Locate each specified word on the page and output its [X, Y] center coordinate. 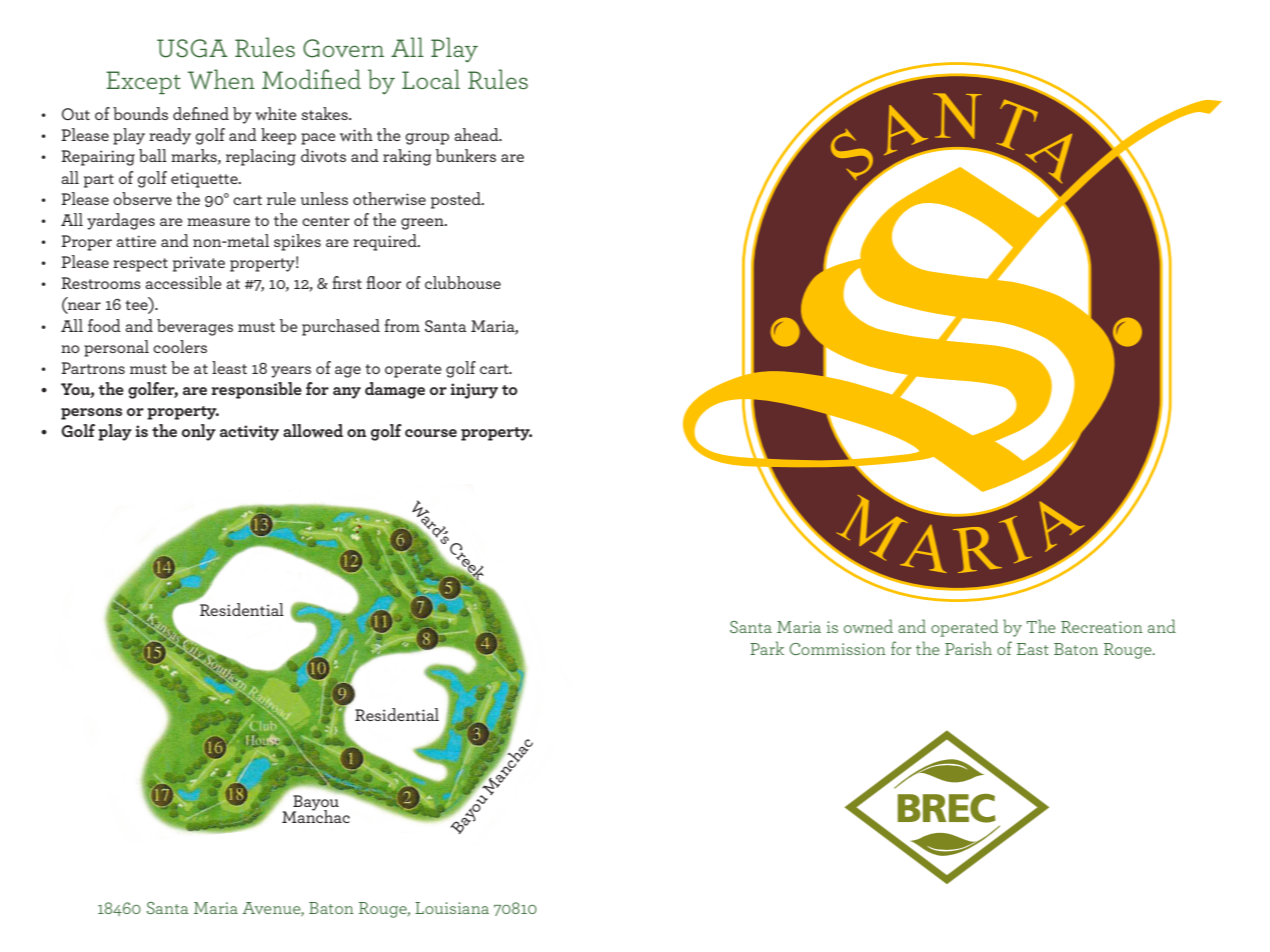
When [221, 79]
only [199, 432]
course [431, 433]
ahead [477, 134]
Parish [968, 648]
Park [767, 648]
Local [431, 79]
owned [868, 626]
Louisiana [452, 908]
